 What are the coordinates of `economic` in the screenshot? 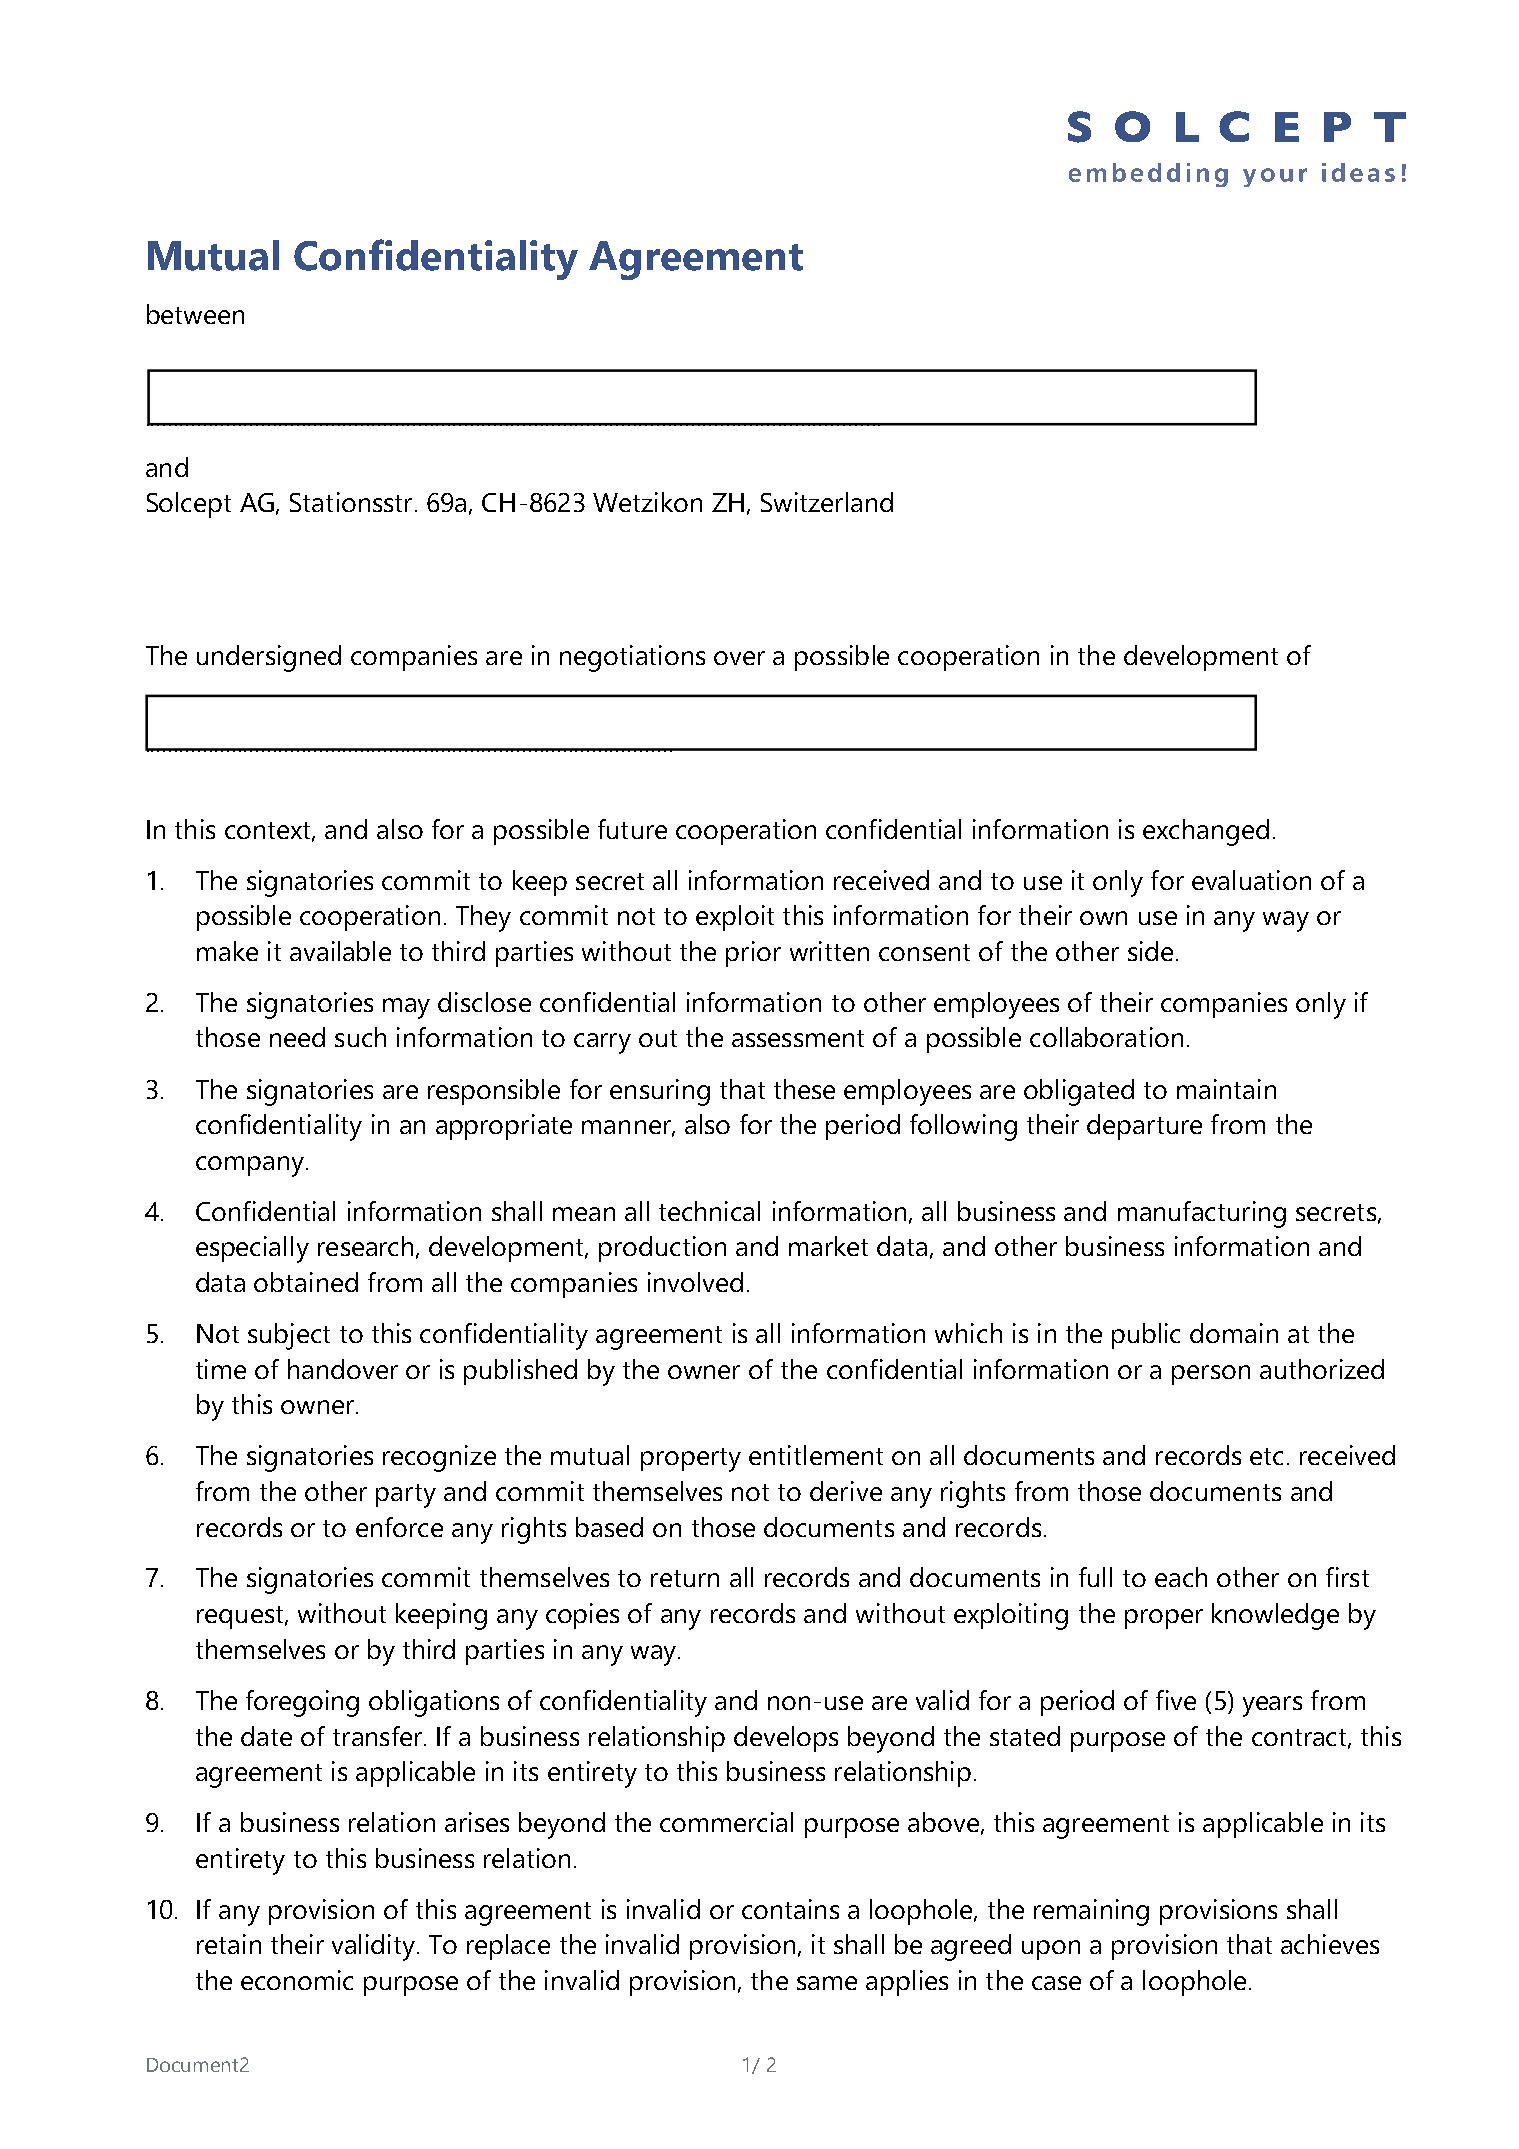 It's located at (297, 1980).
